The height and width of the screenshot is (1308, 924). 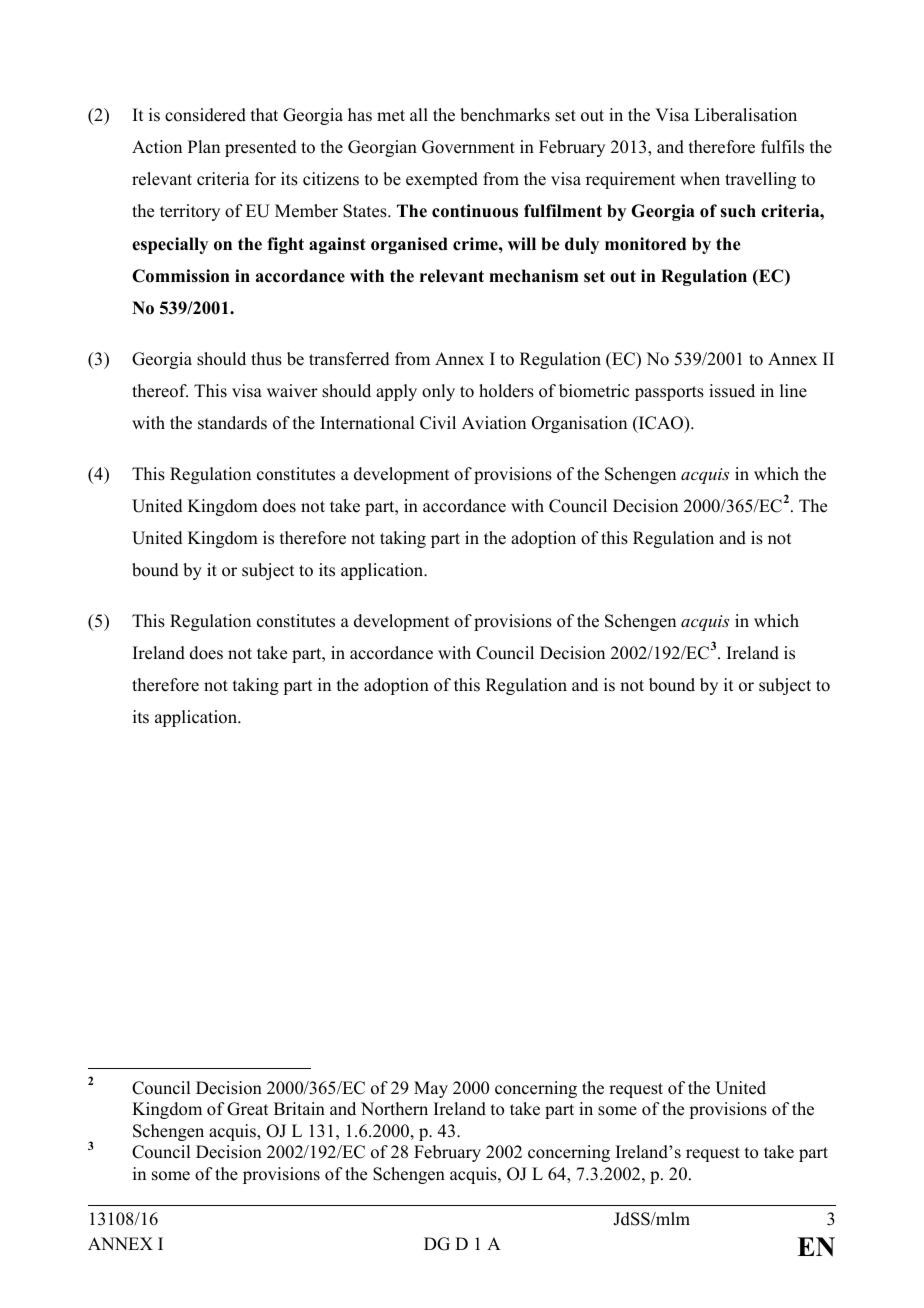 What do you see at coordinates (247, 1109) in the screenshot?
I see `Great` at bounding box center [247, 1109].
